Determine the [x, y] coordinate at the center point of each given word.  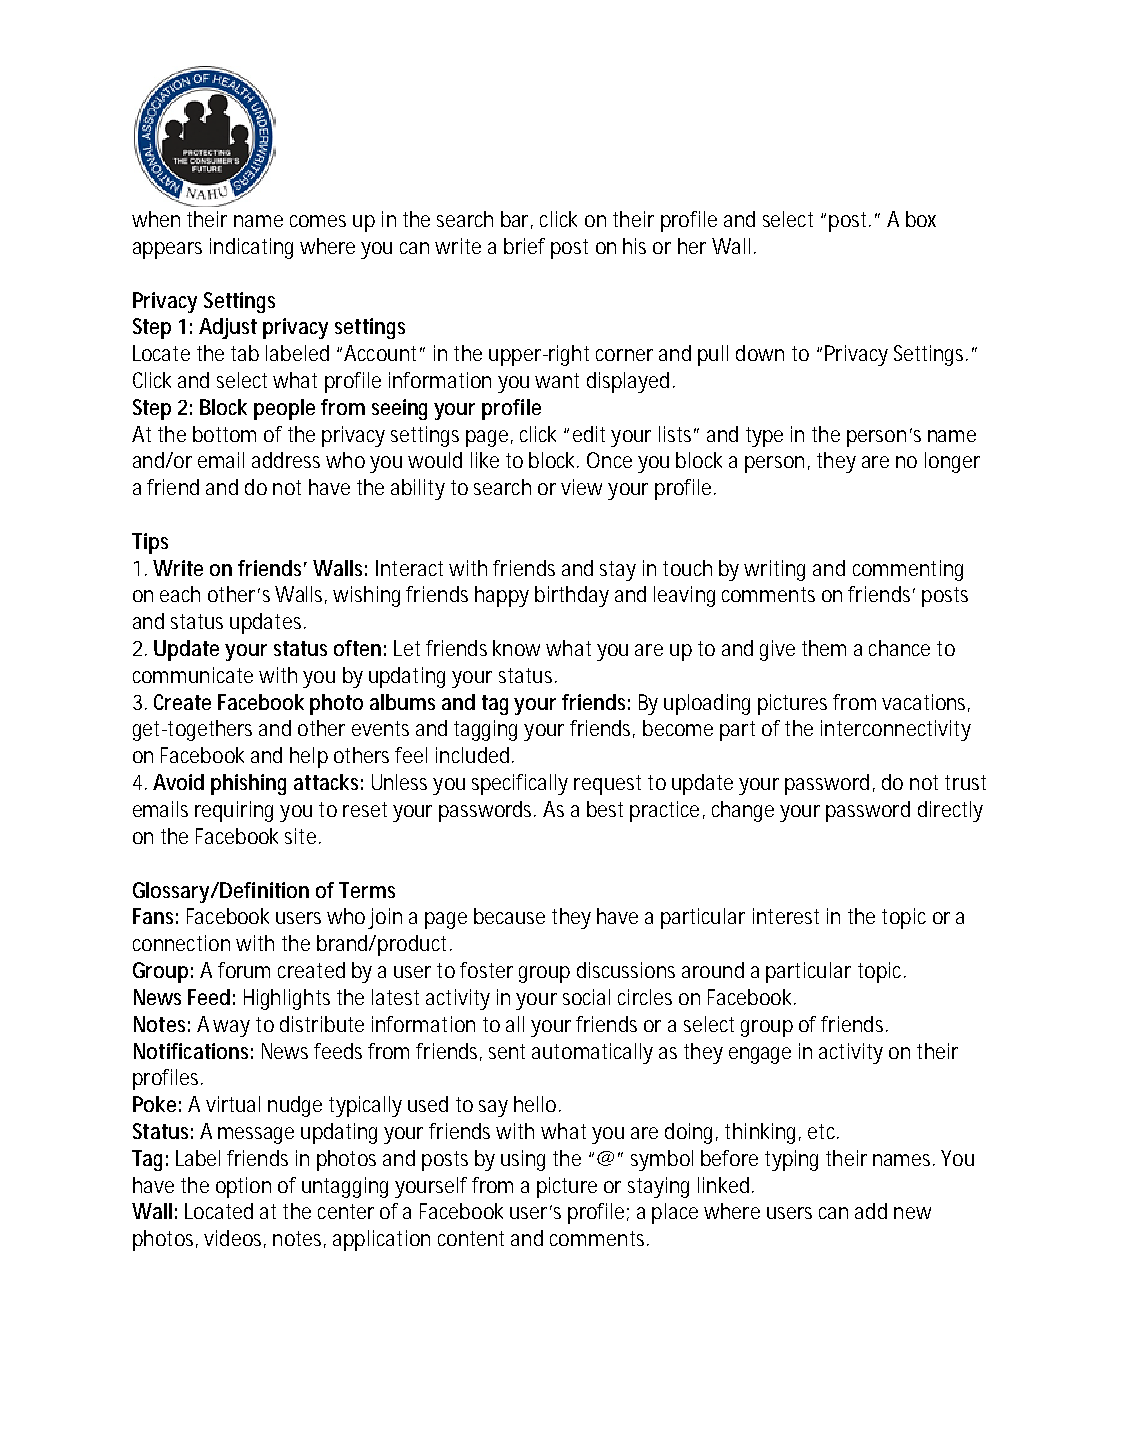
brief [524, 246]
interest [786, 916]
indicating [251, 248]
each [180, 594]
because [509, 916]
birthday [572, 596]
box [921, 219]
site [302, 836]
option [243, 1187]
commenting [908, 570]
